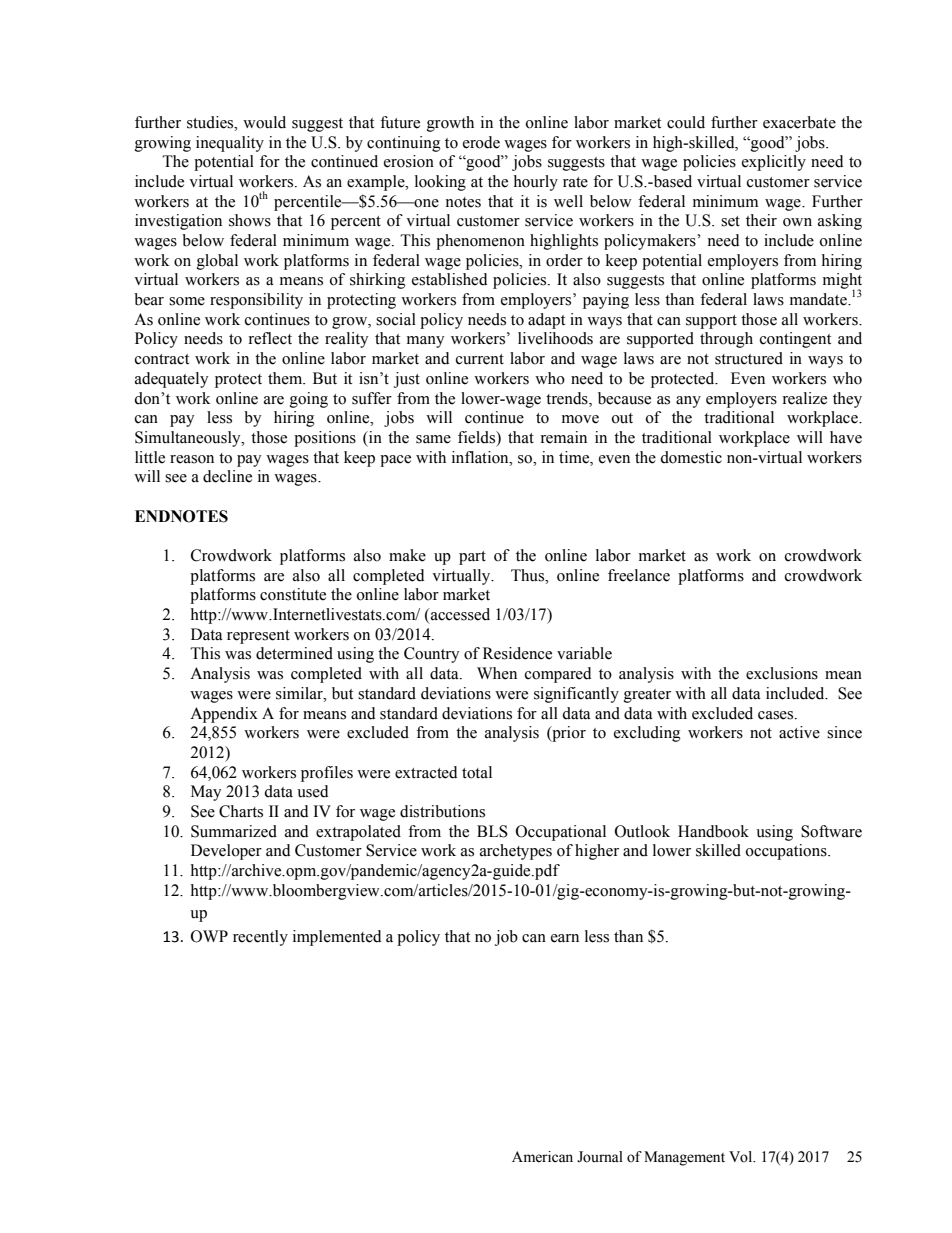  Describe the element at coordinates (286, 378) in the document. I see `them` at that location.
